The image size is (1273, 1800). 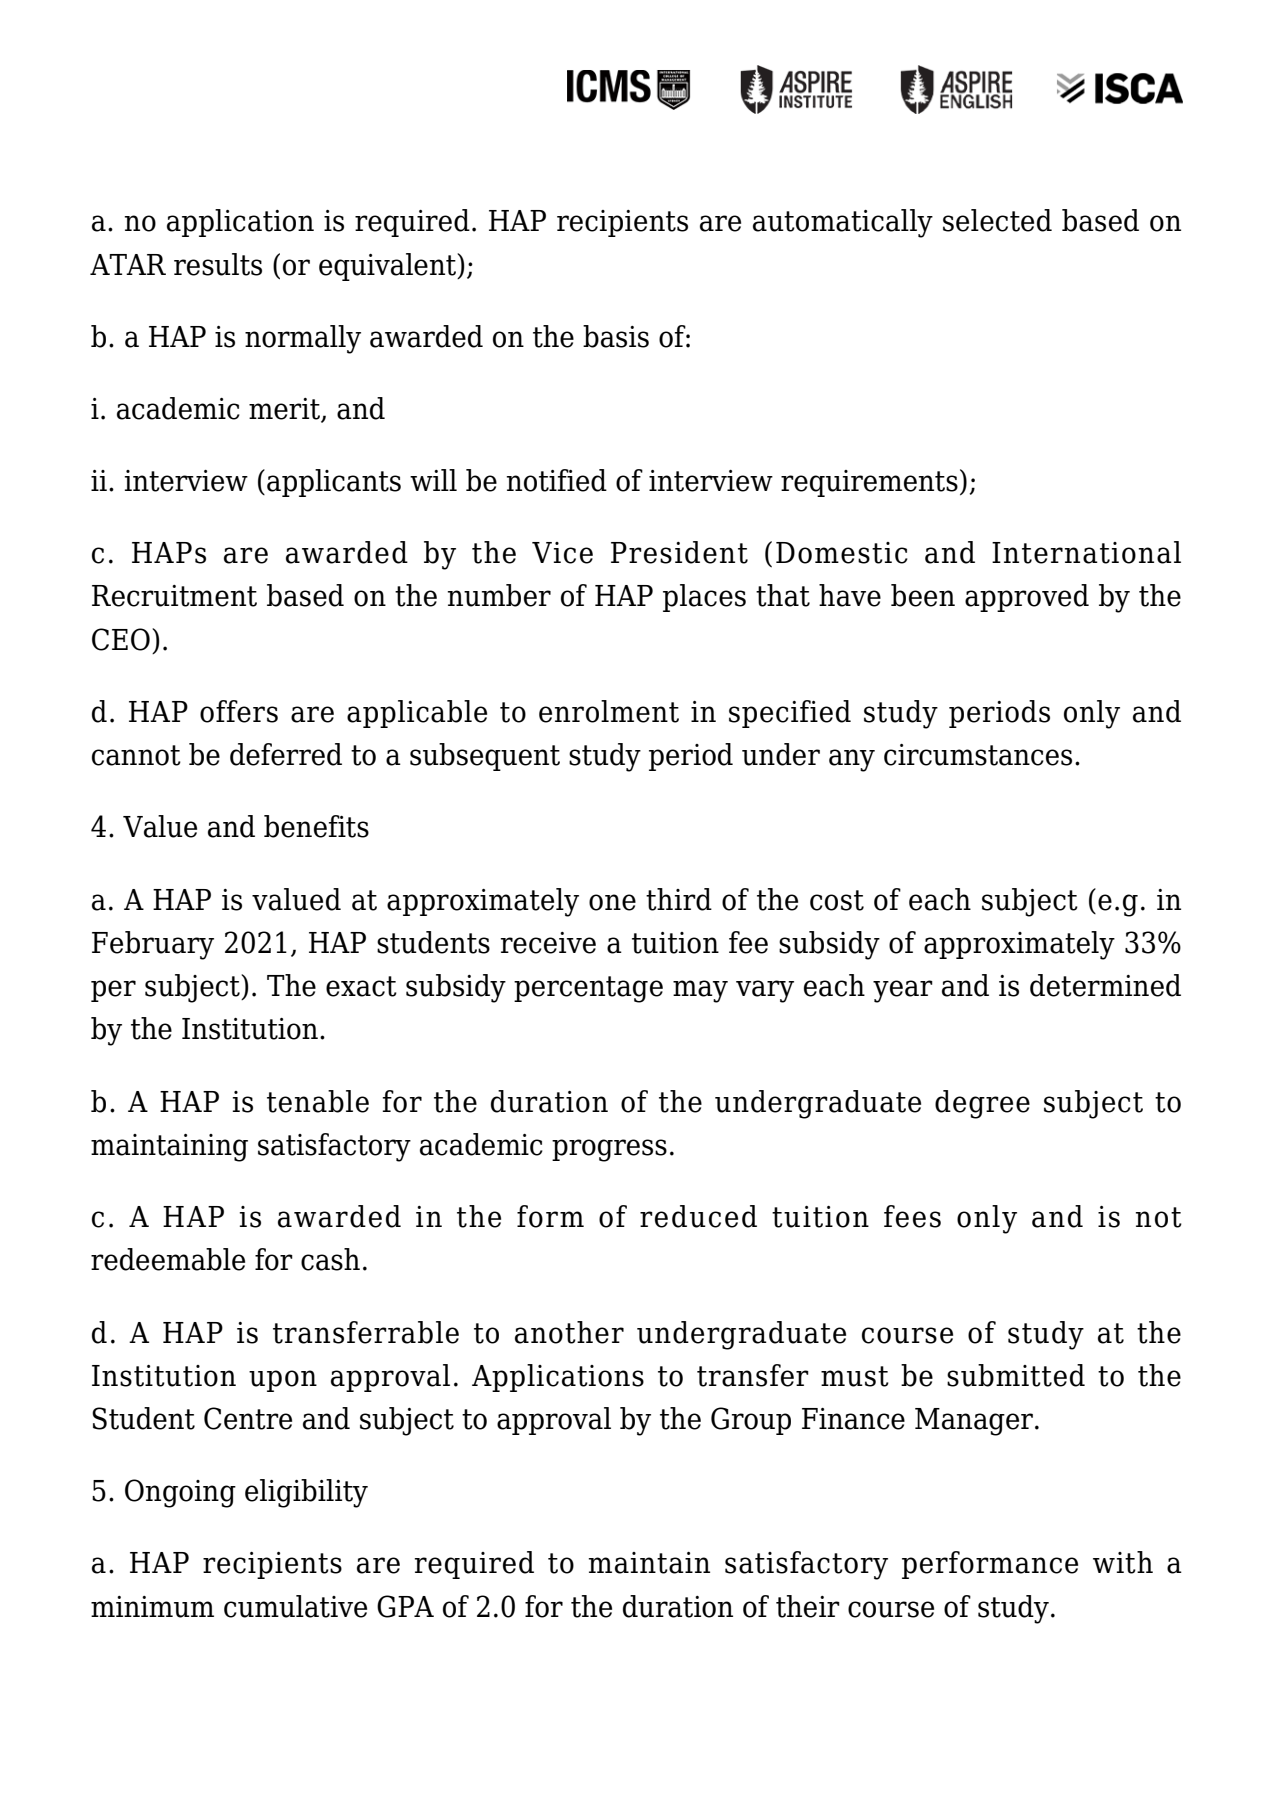 I want to click on results, so click(x=218, y=264).
